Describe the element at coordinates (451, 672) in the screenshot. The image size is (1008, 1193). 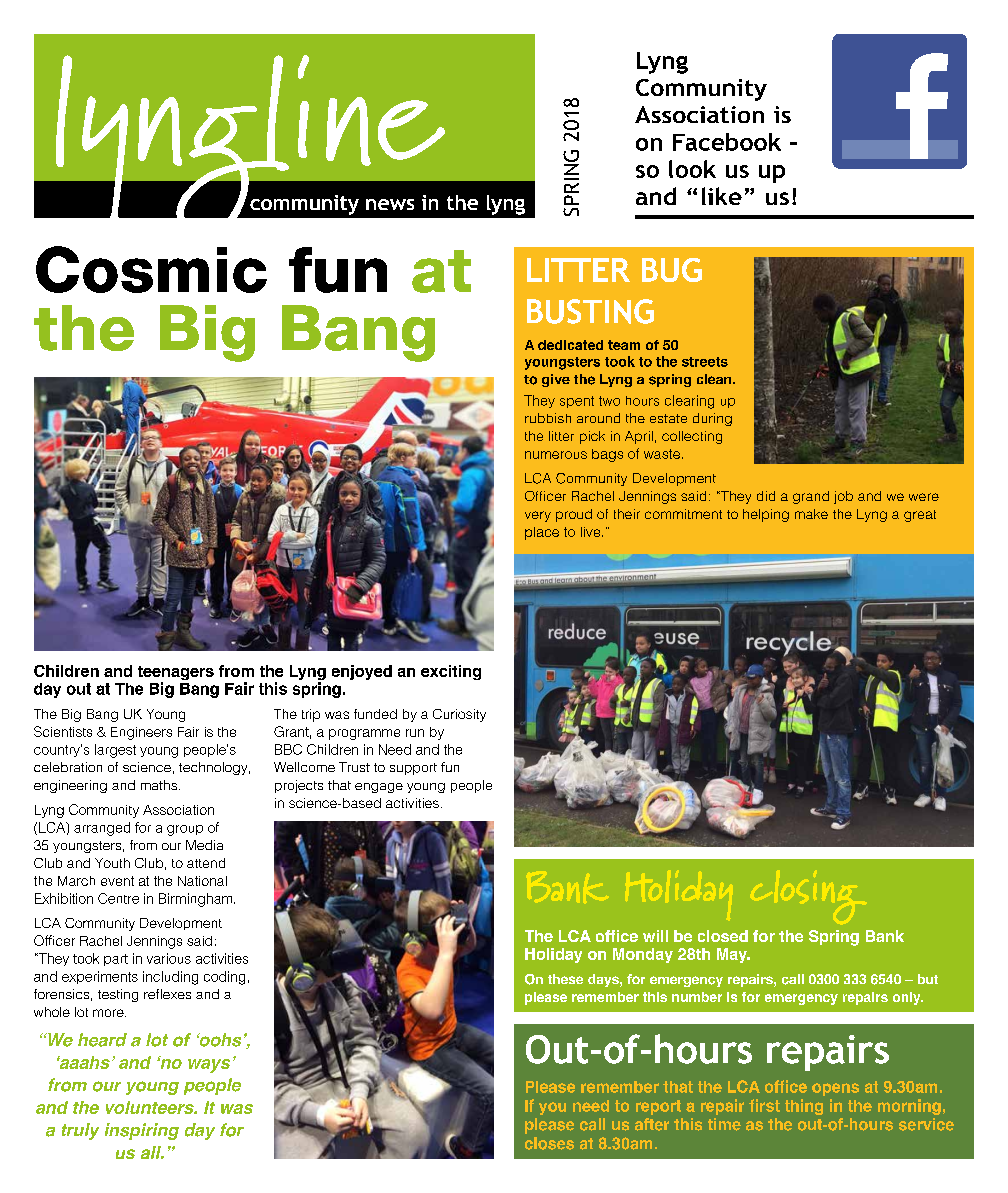
I see `exciting` at that location.
